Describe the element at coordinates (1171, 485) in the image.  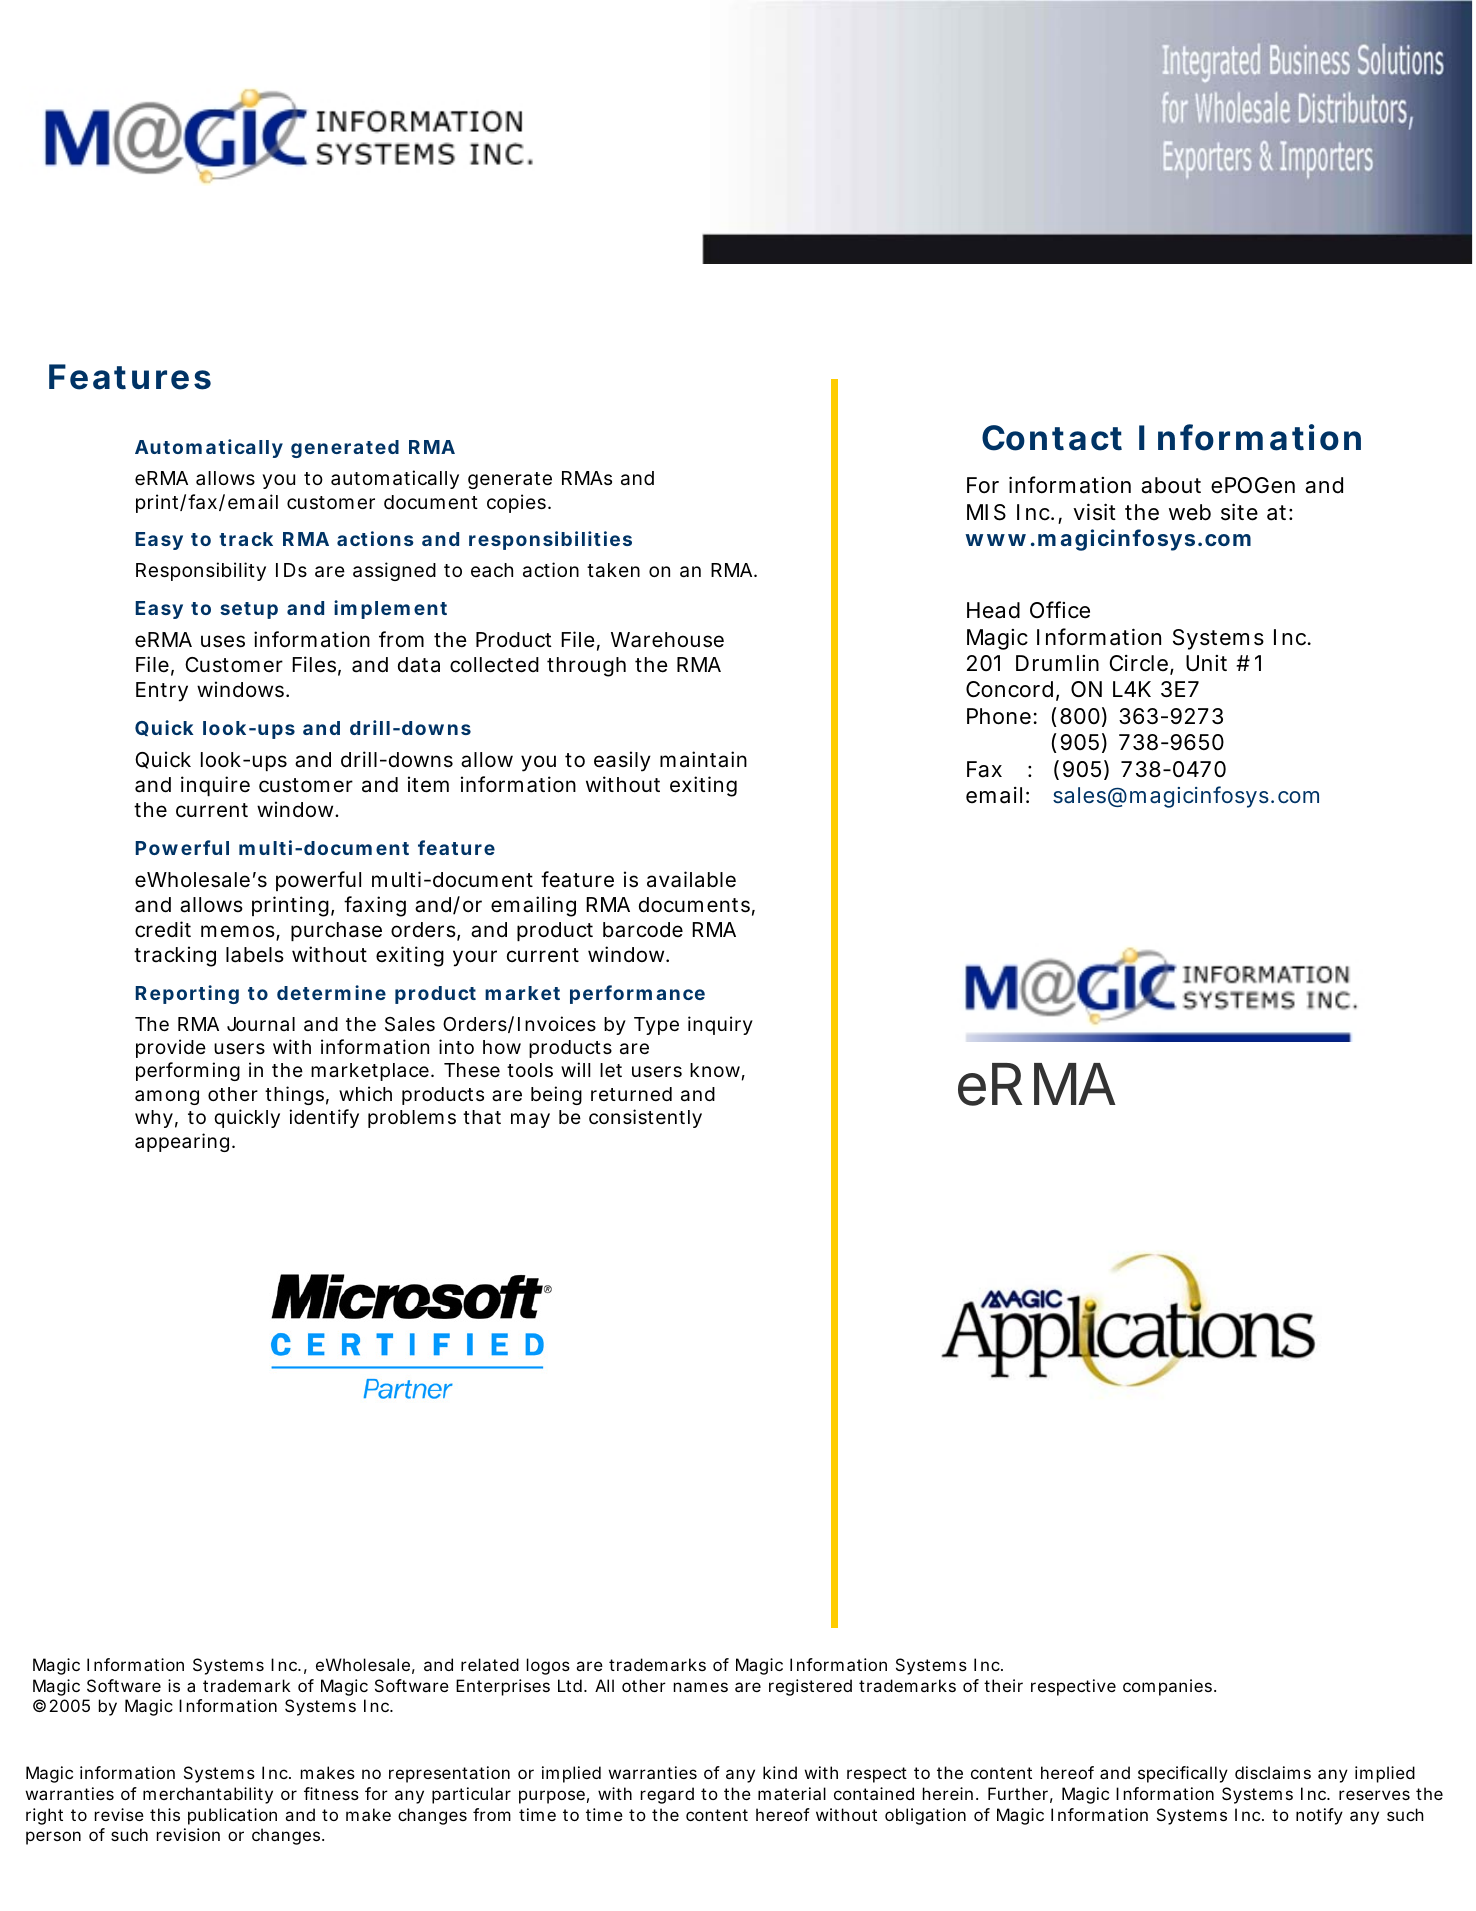
I see `about` at that location.
